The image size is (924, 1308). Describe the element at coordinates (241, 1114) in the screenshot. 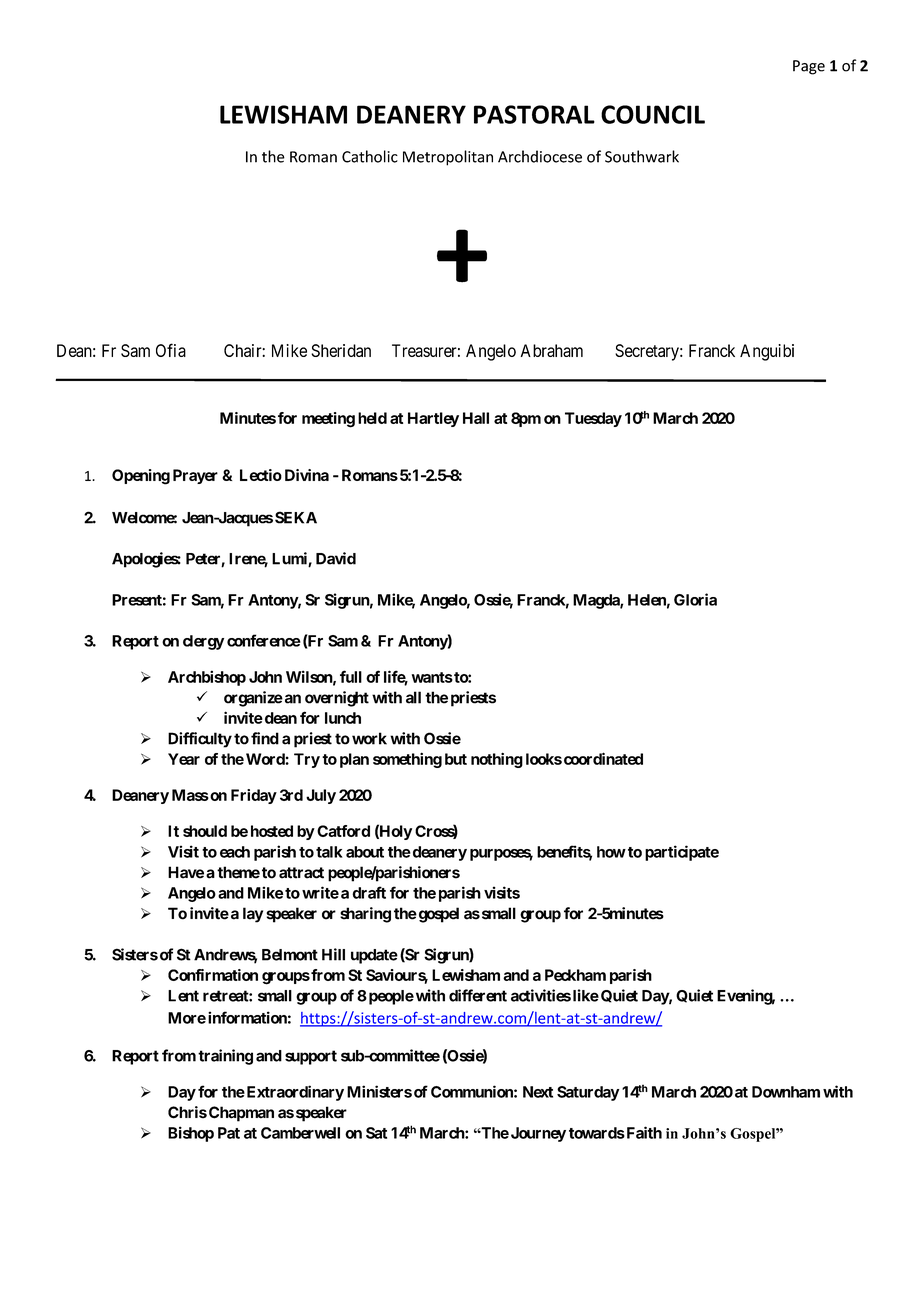

I see `Chapman` at that location.
